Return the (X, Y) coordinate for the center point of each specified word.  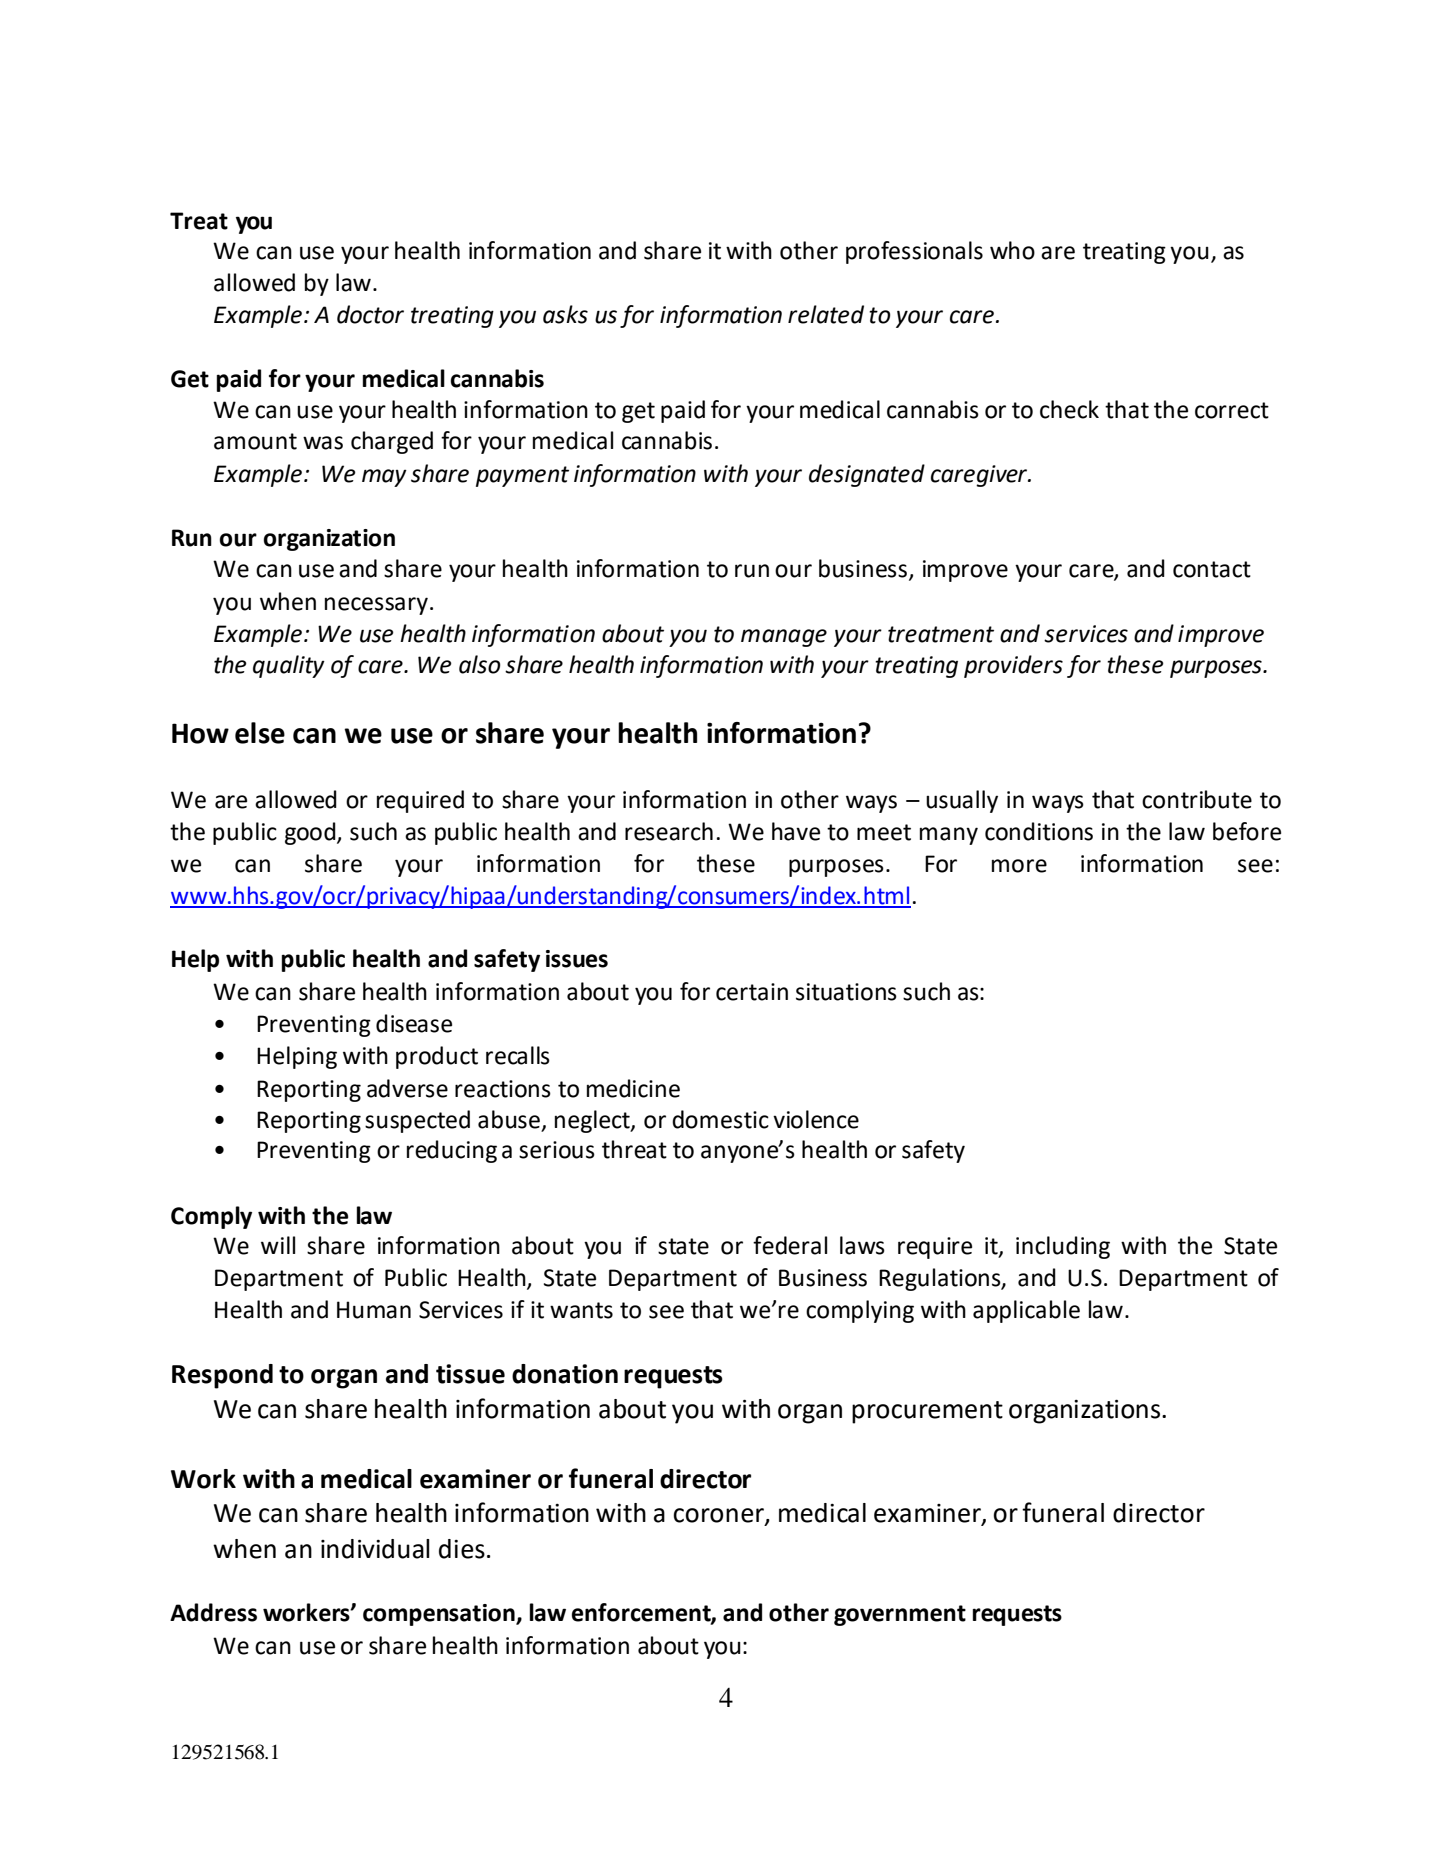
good (311, 833)
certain (752, 992)
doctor (370, 314)
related (826, 314)
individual (375, 1549)
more (1019, 866)
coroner (719, 1516)
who (1012, 250)
